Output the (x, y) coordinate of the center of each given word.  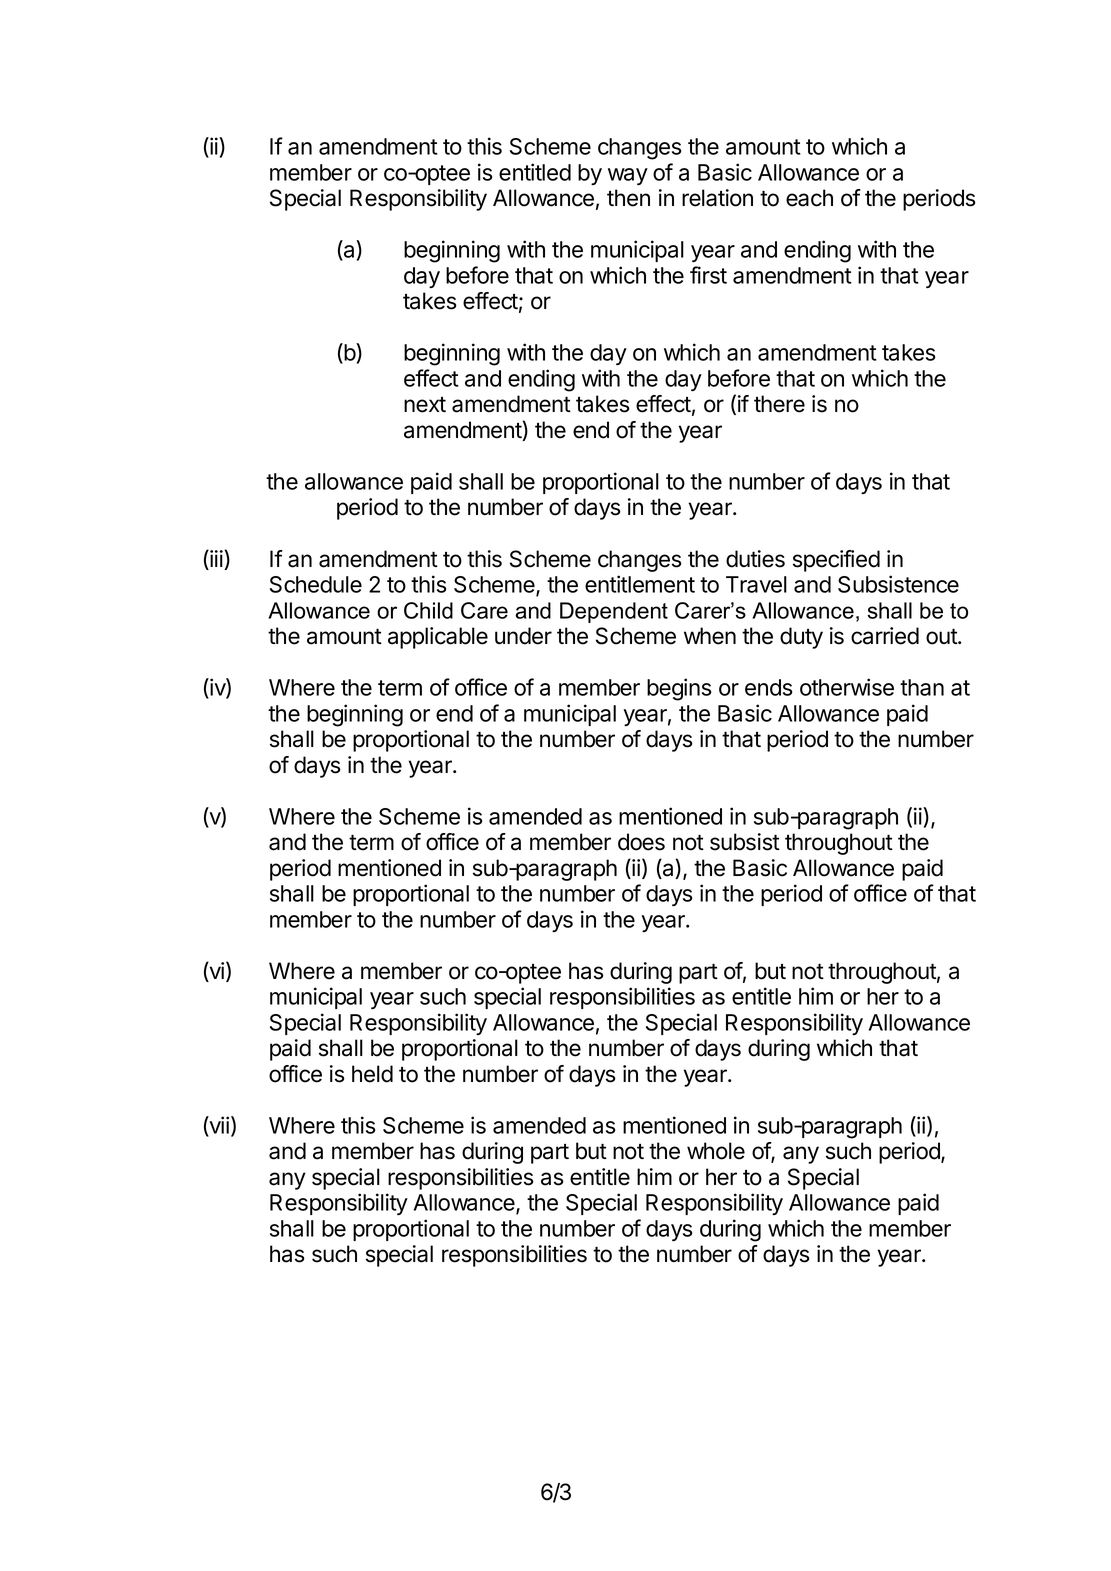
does (641, 842)
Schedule (316, 584)
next (425, 405)
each (809, 198)
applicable (438, 638)
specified (836, 561)
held (372, 1074)
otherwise (847, 687)
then (628, 198)
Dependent (614, 612)
